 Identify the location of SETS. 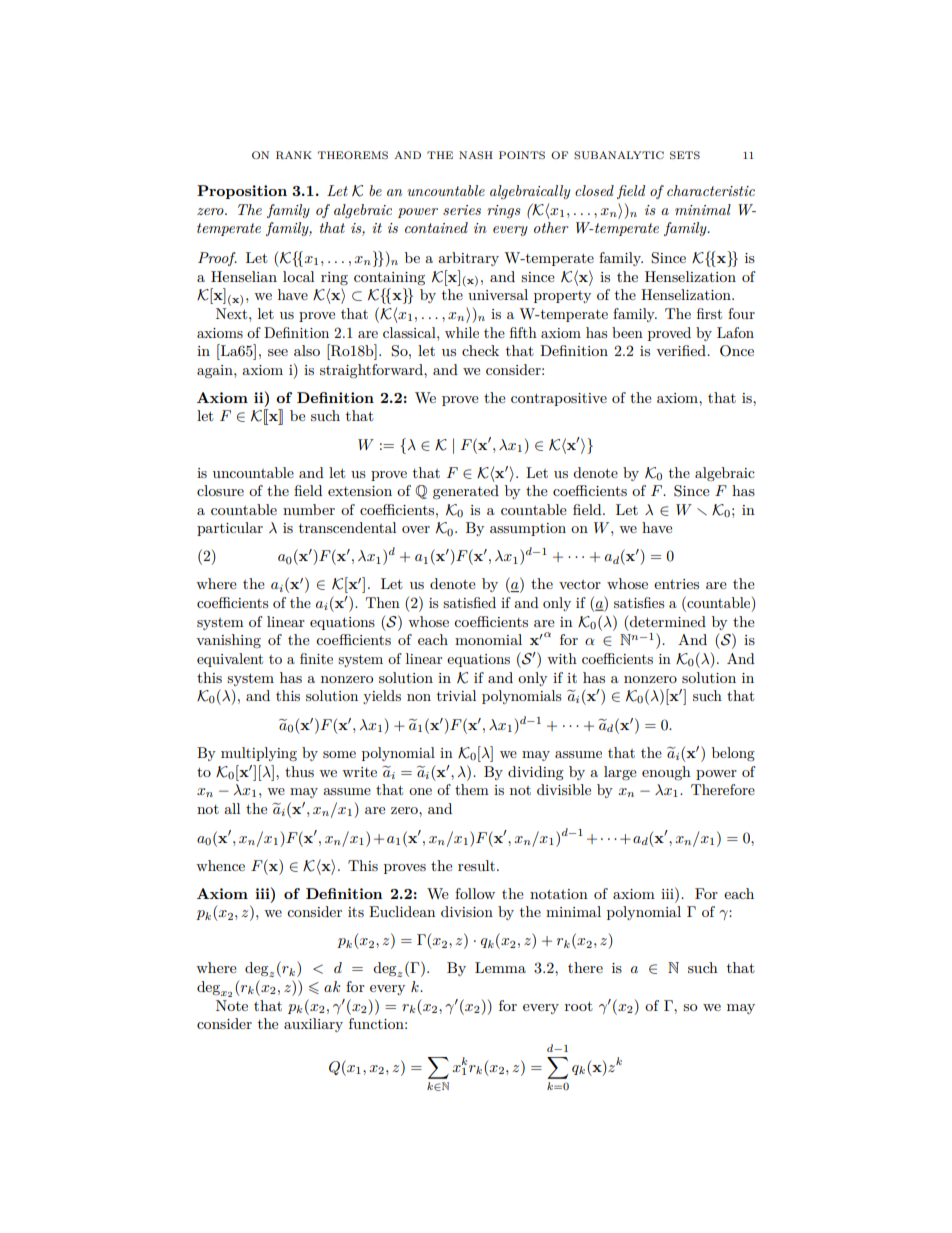
(685, 155).
